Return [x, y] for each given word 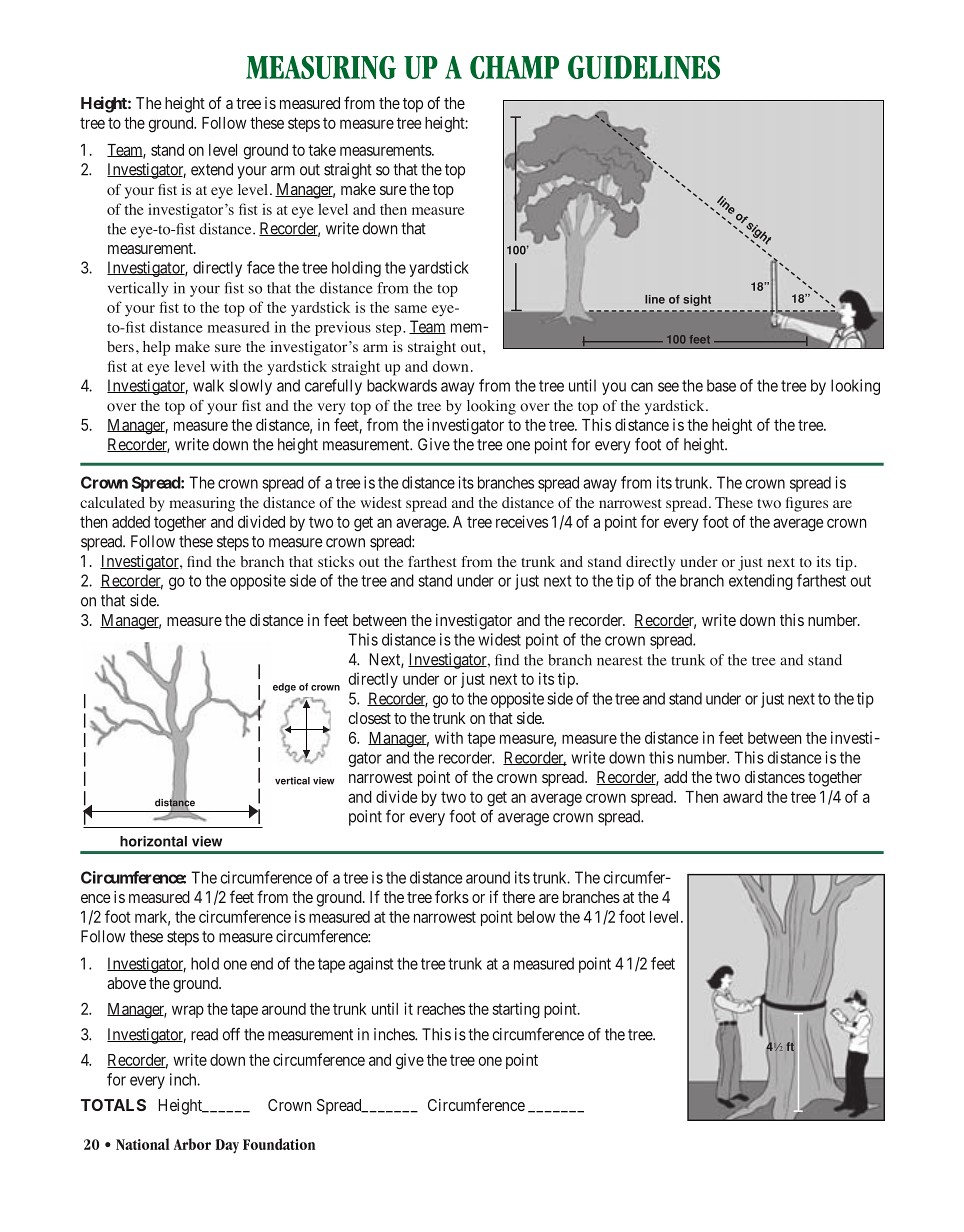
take [322, 150]
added [131, 522]
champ [514, 67]
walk [208, 385]
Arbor [192, 1144]
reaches [441, 1009]
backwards [402, 385]
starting [516, 1010]
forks [452, 896]
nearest [620, 661]
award [743, 797]
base [721, 385]
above [126, 983]
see [668, 387]
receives [522, 521]
